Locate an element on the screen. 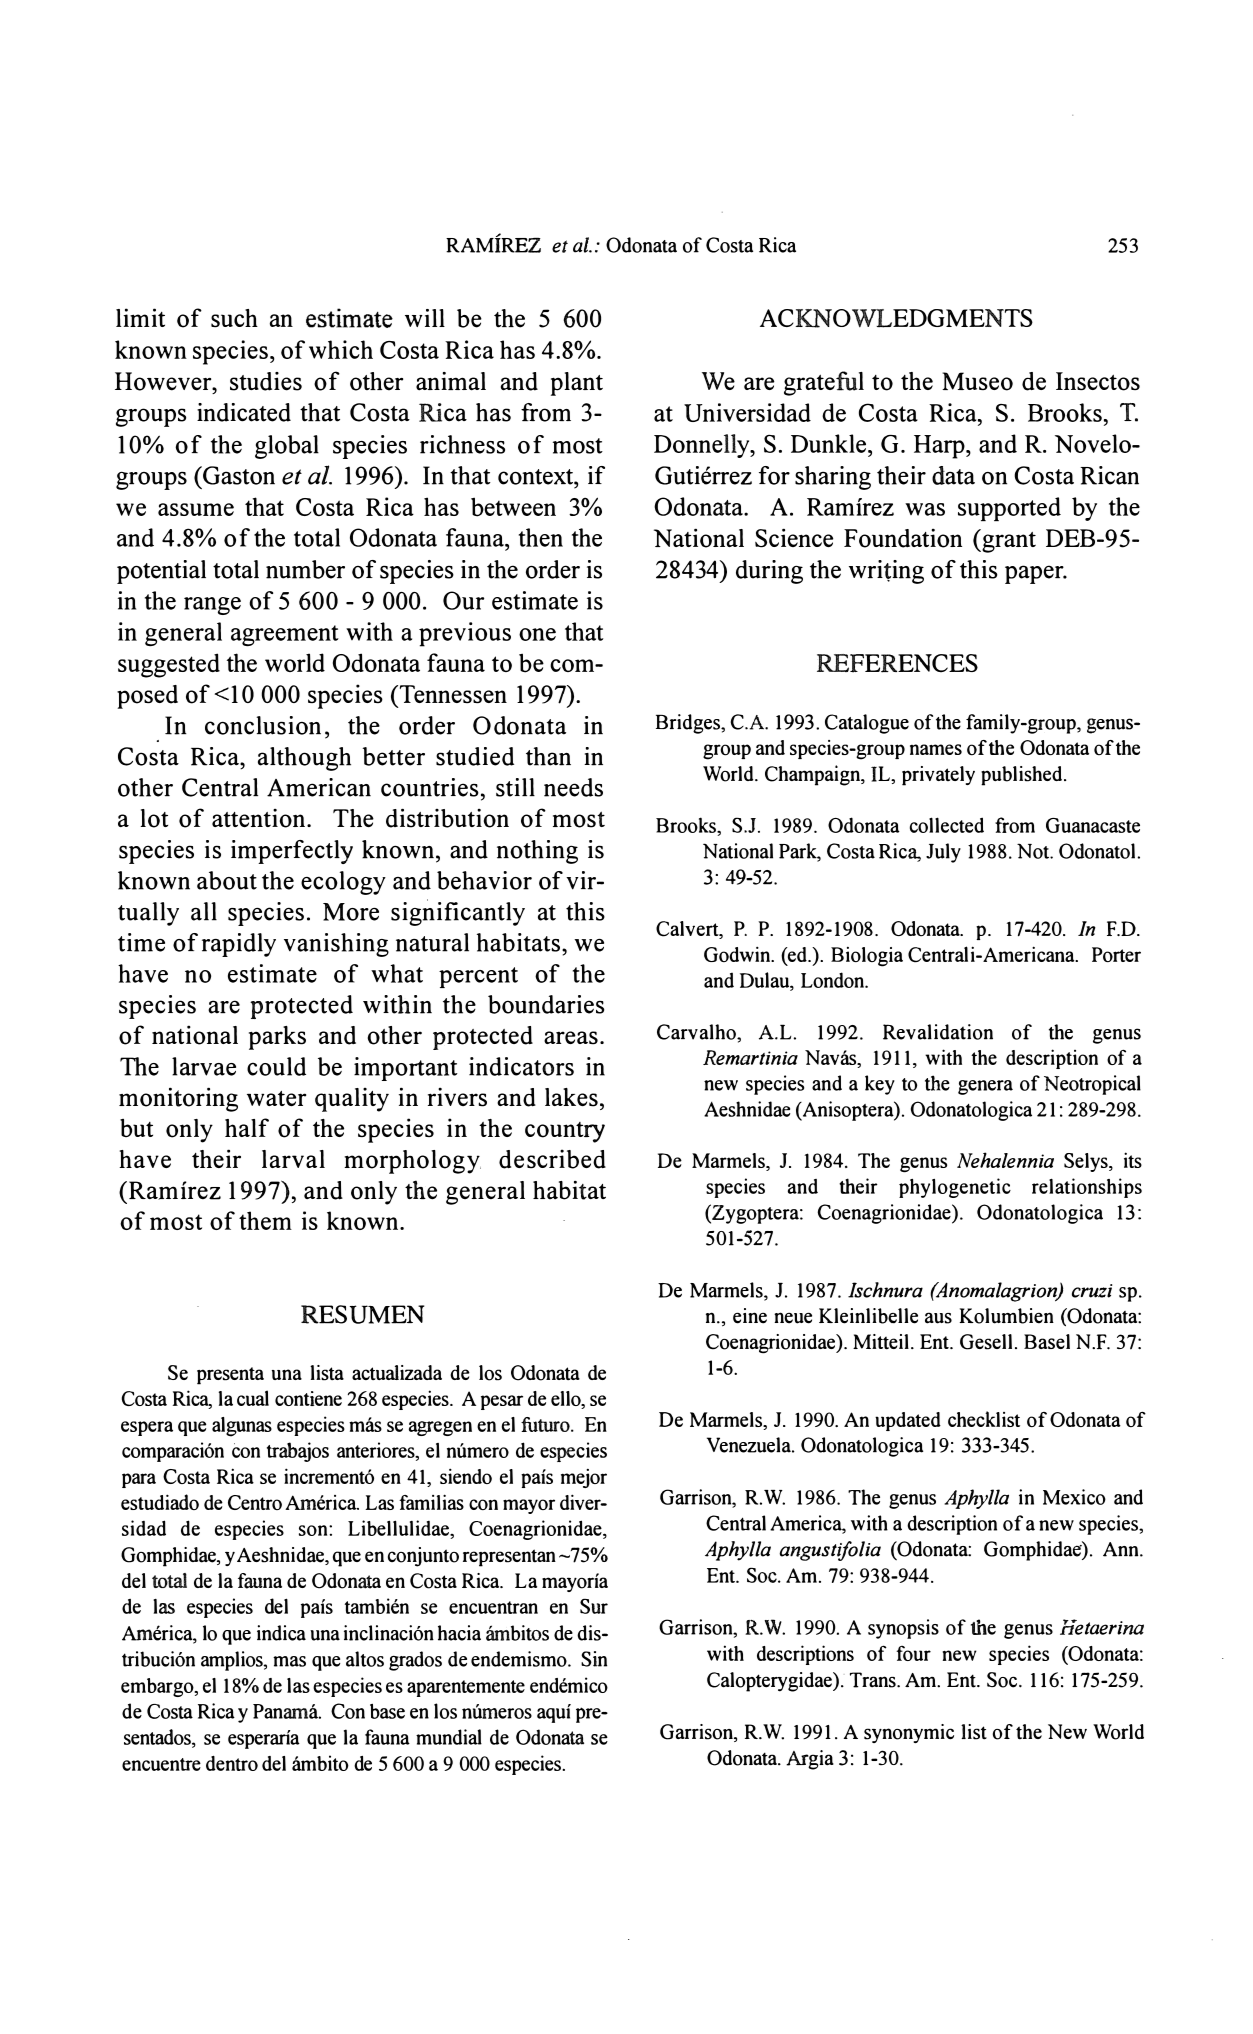  attention is located at coordinates (258, 818).
